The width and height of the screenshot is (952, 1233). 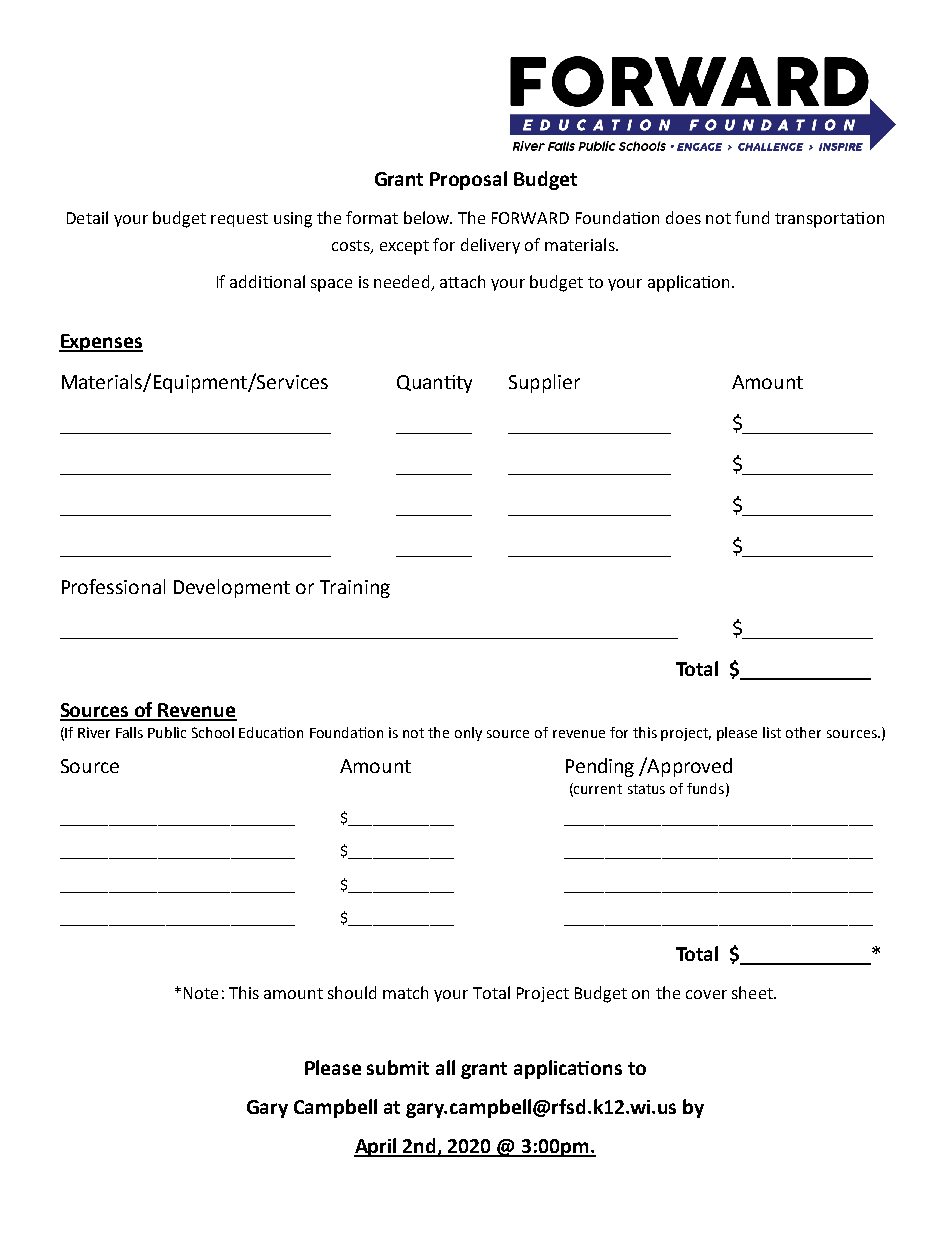 I want to click on below, so click(x=427, y=217).
